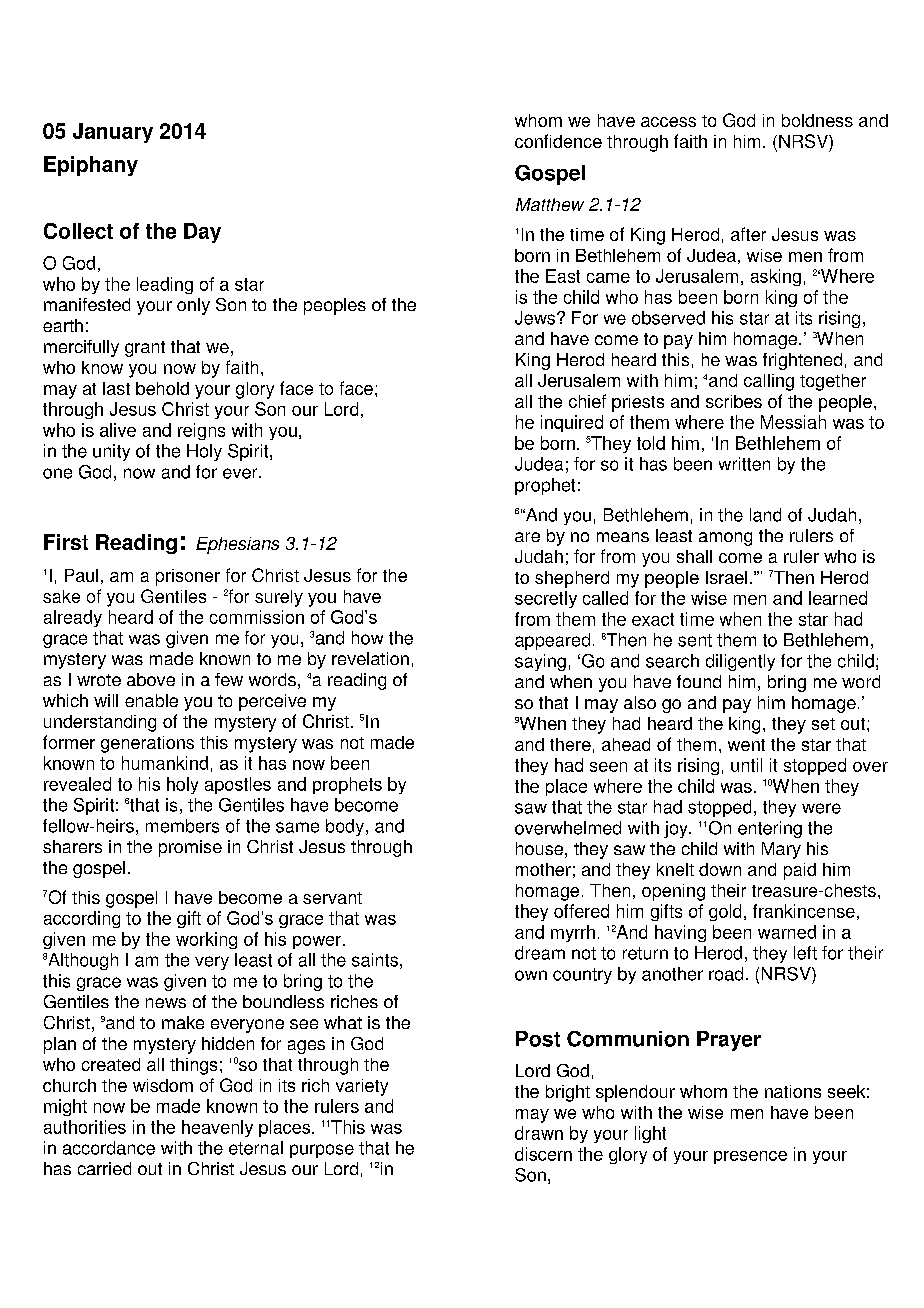 This screenshot has height=1308, width=924. What do you see at coordinates (817, 120) in the screenshot?
I see `boldness` at bounding box center [817, 120].
